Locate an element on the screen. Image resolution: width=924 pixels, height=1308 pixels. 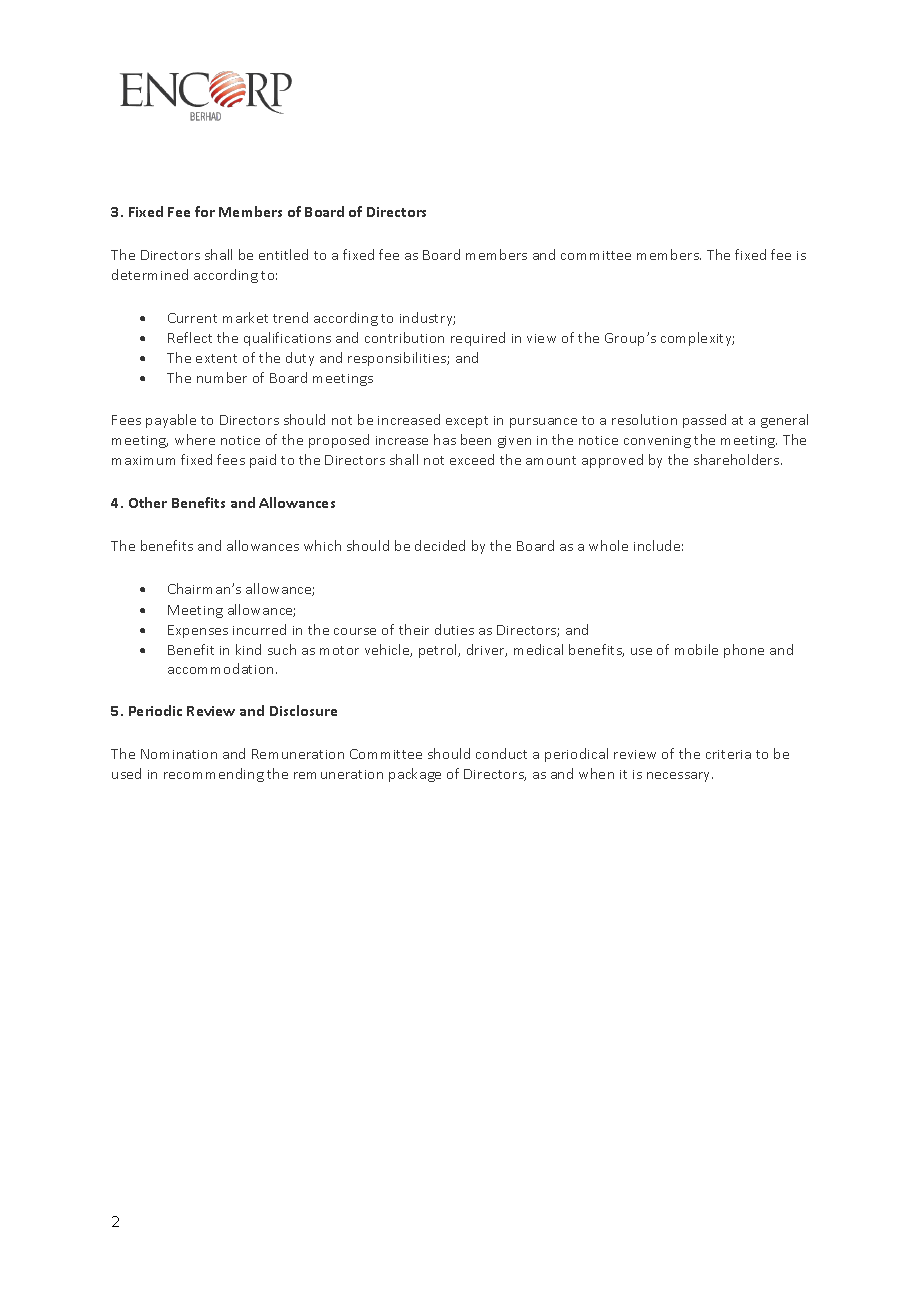
conduct is located at coordinates (501, 753).
